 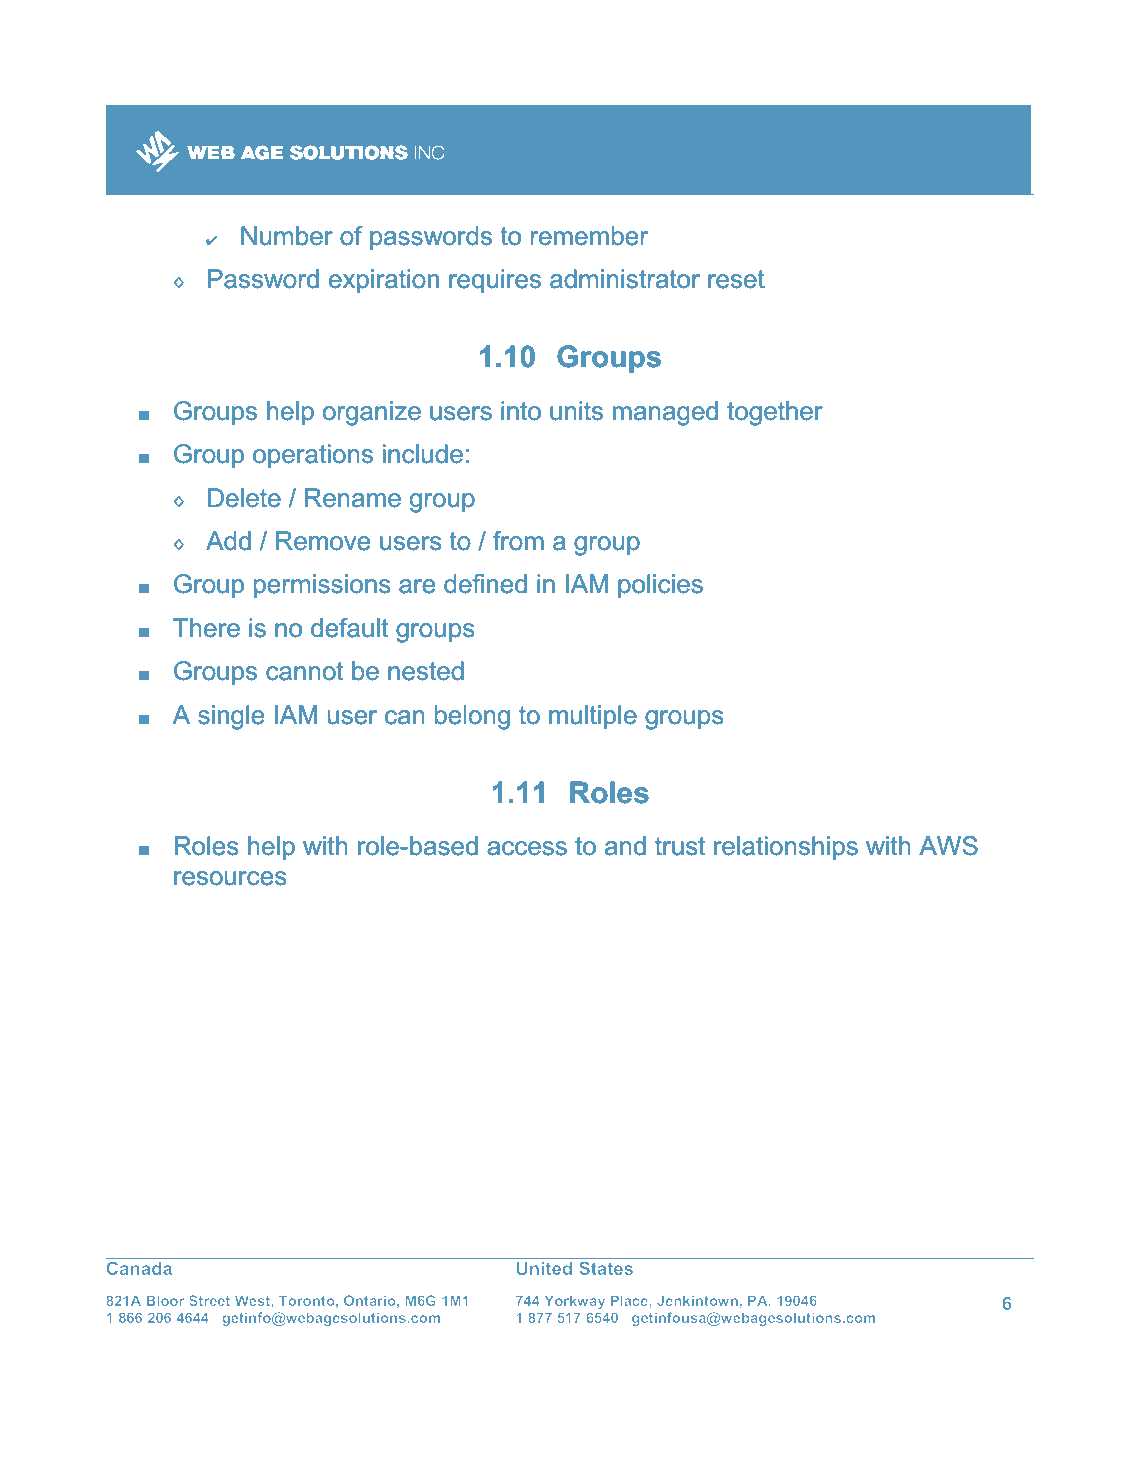 What do you see at coordinates (287, 236) in the screenshot?
I see `Number` at bounding box center [287, 236].
